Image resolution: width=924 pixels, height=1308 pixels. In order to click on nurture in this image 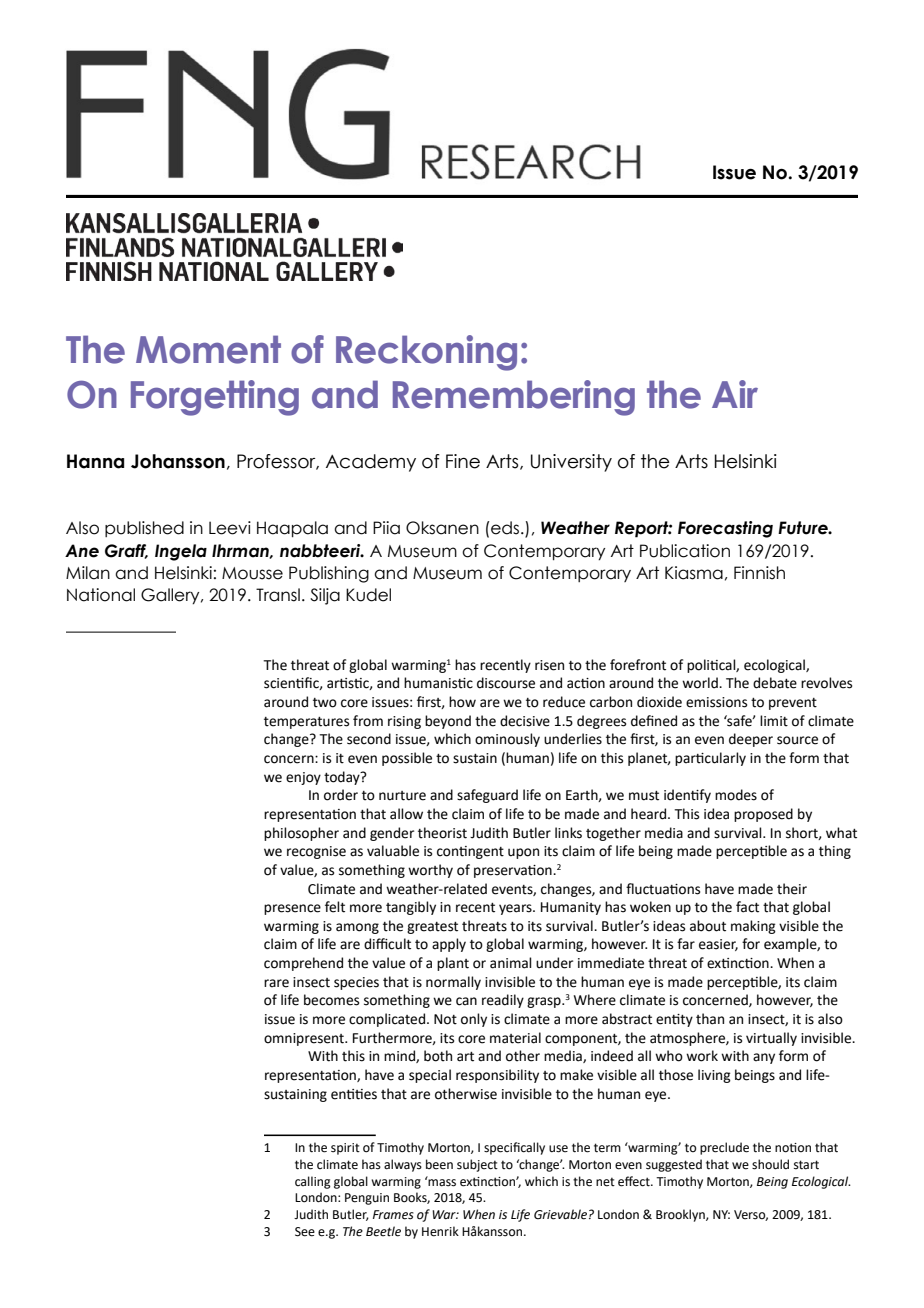, I will do `click(402, 796)`.
